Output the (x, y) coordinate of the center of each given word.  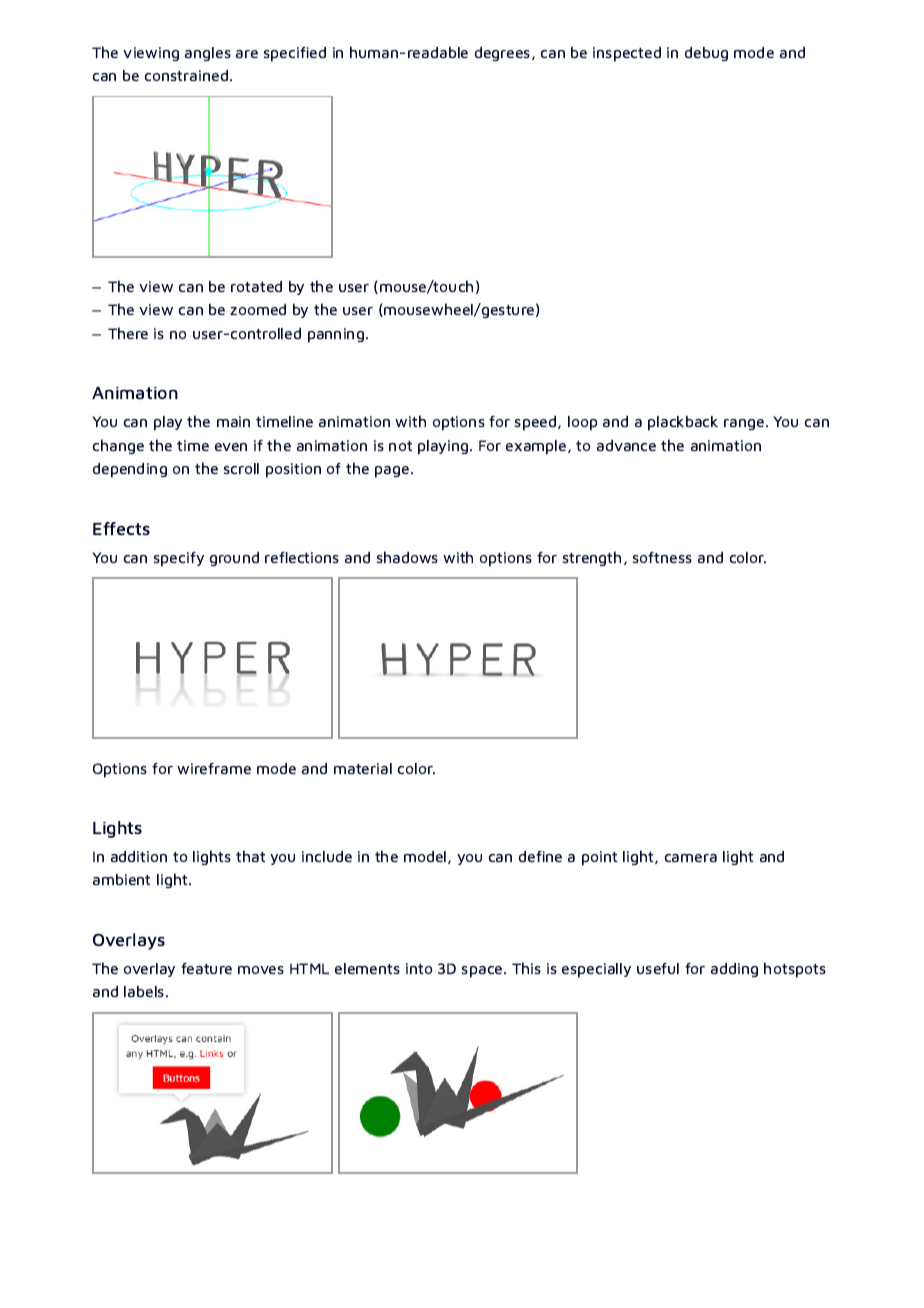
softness (662, 557)
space (483, 972)
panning (336, 335)
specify (179, 559)
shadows (407, 557)
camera (691, 858)
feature (206, 968)
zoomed (258, 309)
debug (706, 54)
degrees (504, 54)
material (363, 768)
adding (734, 970)
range (745, 424)
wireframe (214, 768)
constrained (188, 75)
